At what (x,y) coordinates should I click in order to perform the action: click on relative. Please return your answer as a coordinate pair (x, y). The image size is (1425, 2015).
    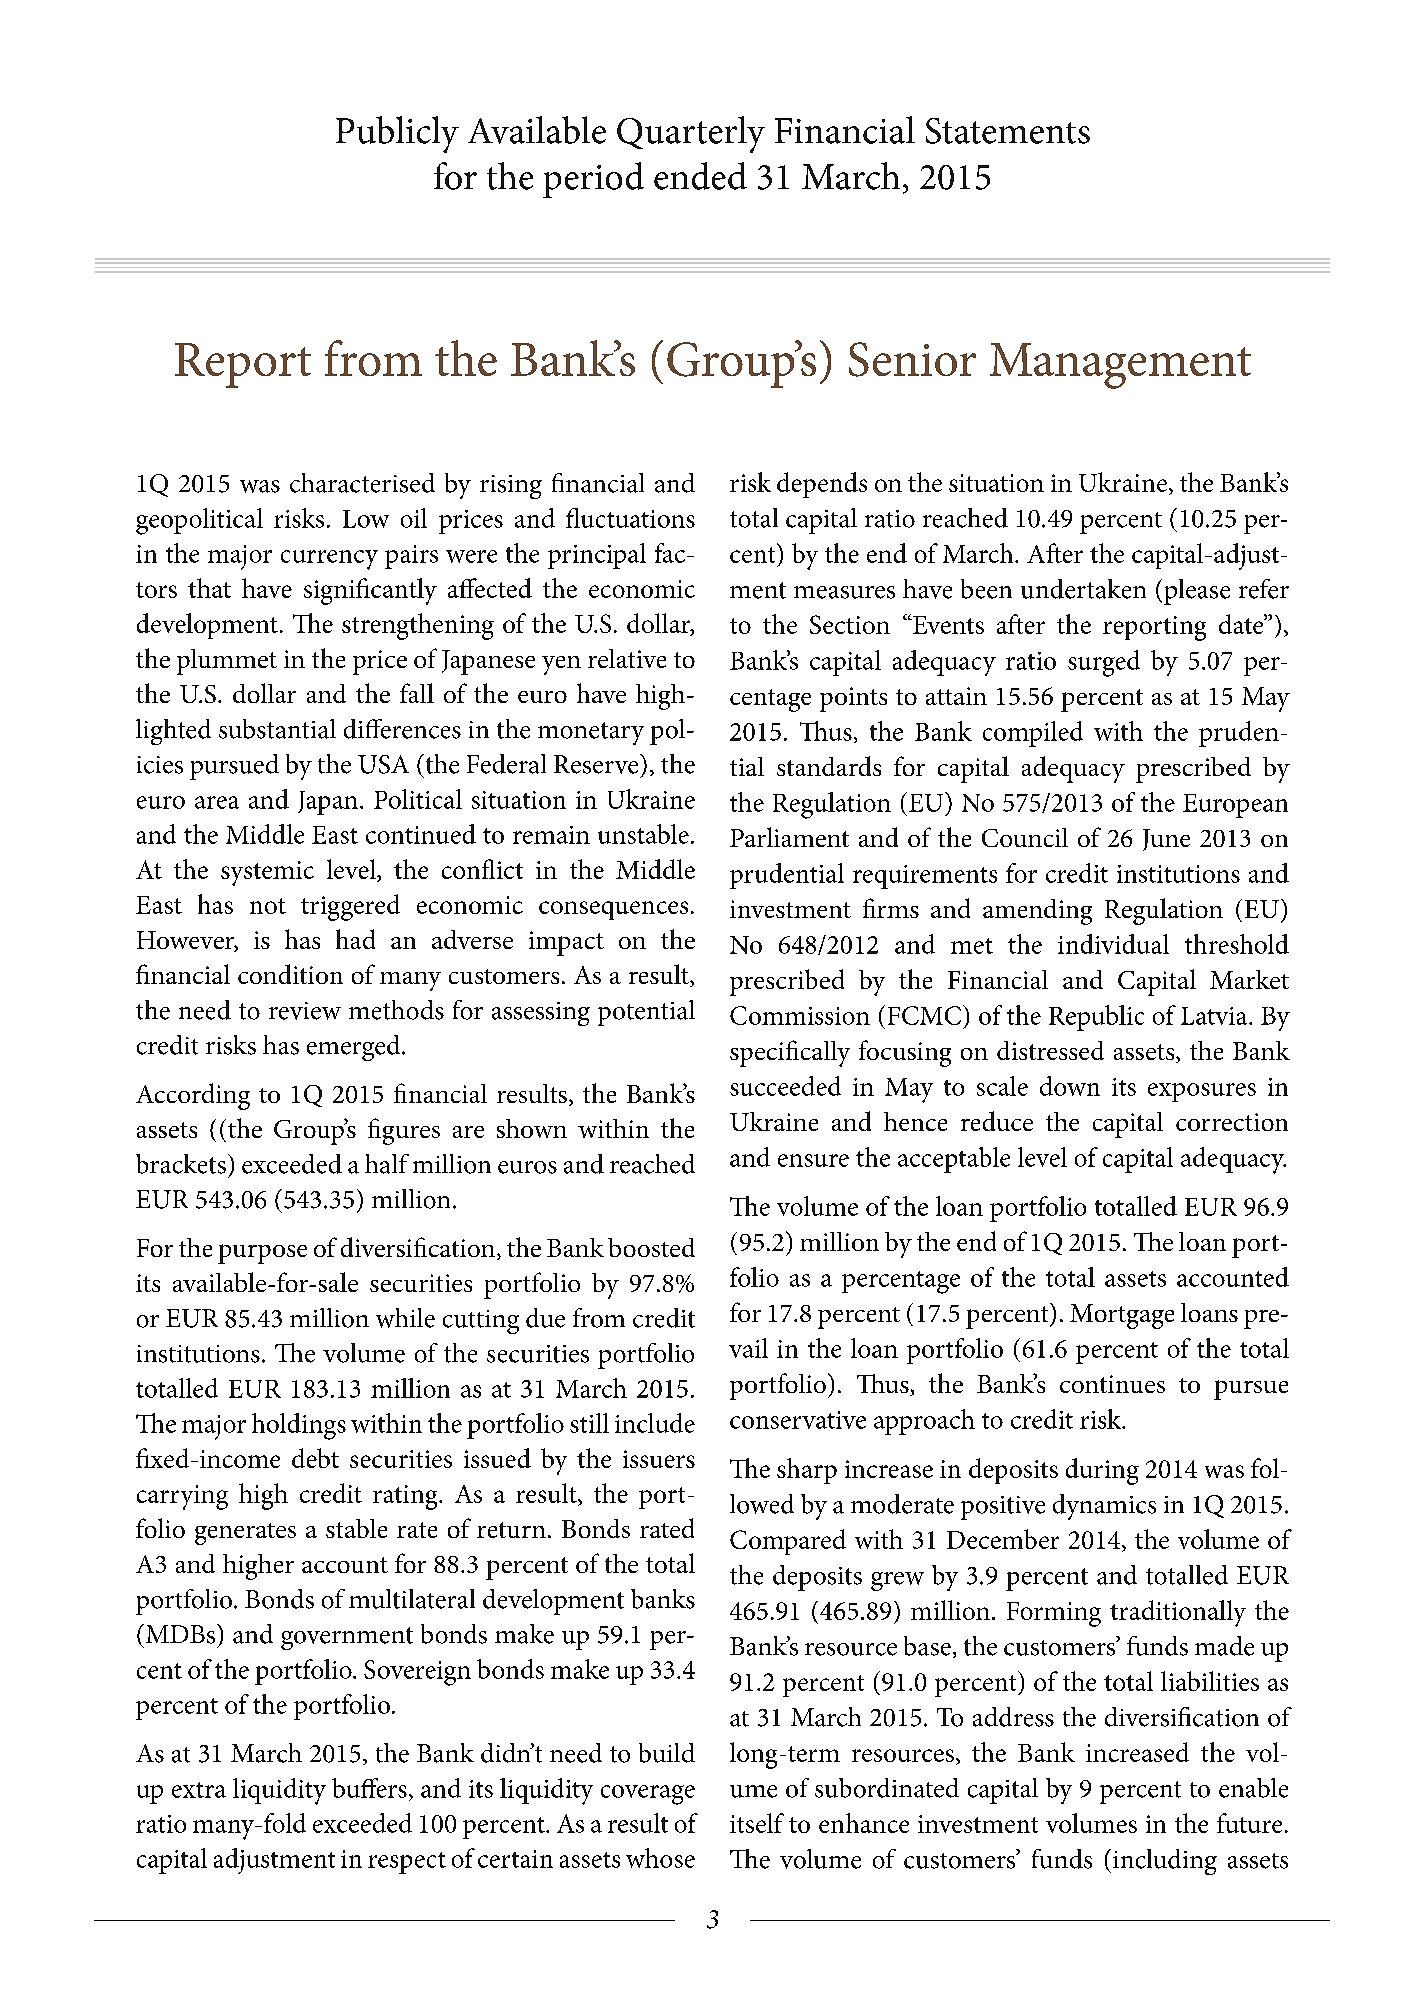
    Looking at the image, I should click on (627, 658).
